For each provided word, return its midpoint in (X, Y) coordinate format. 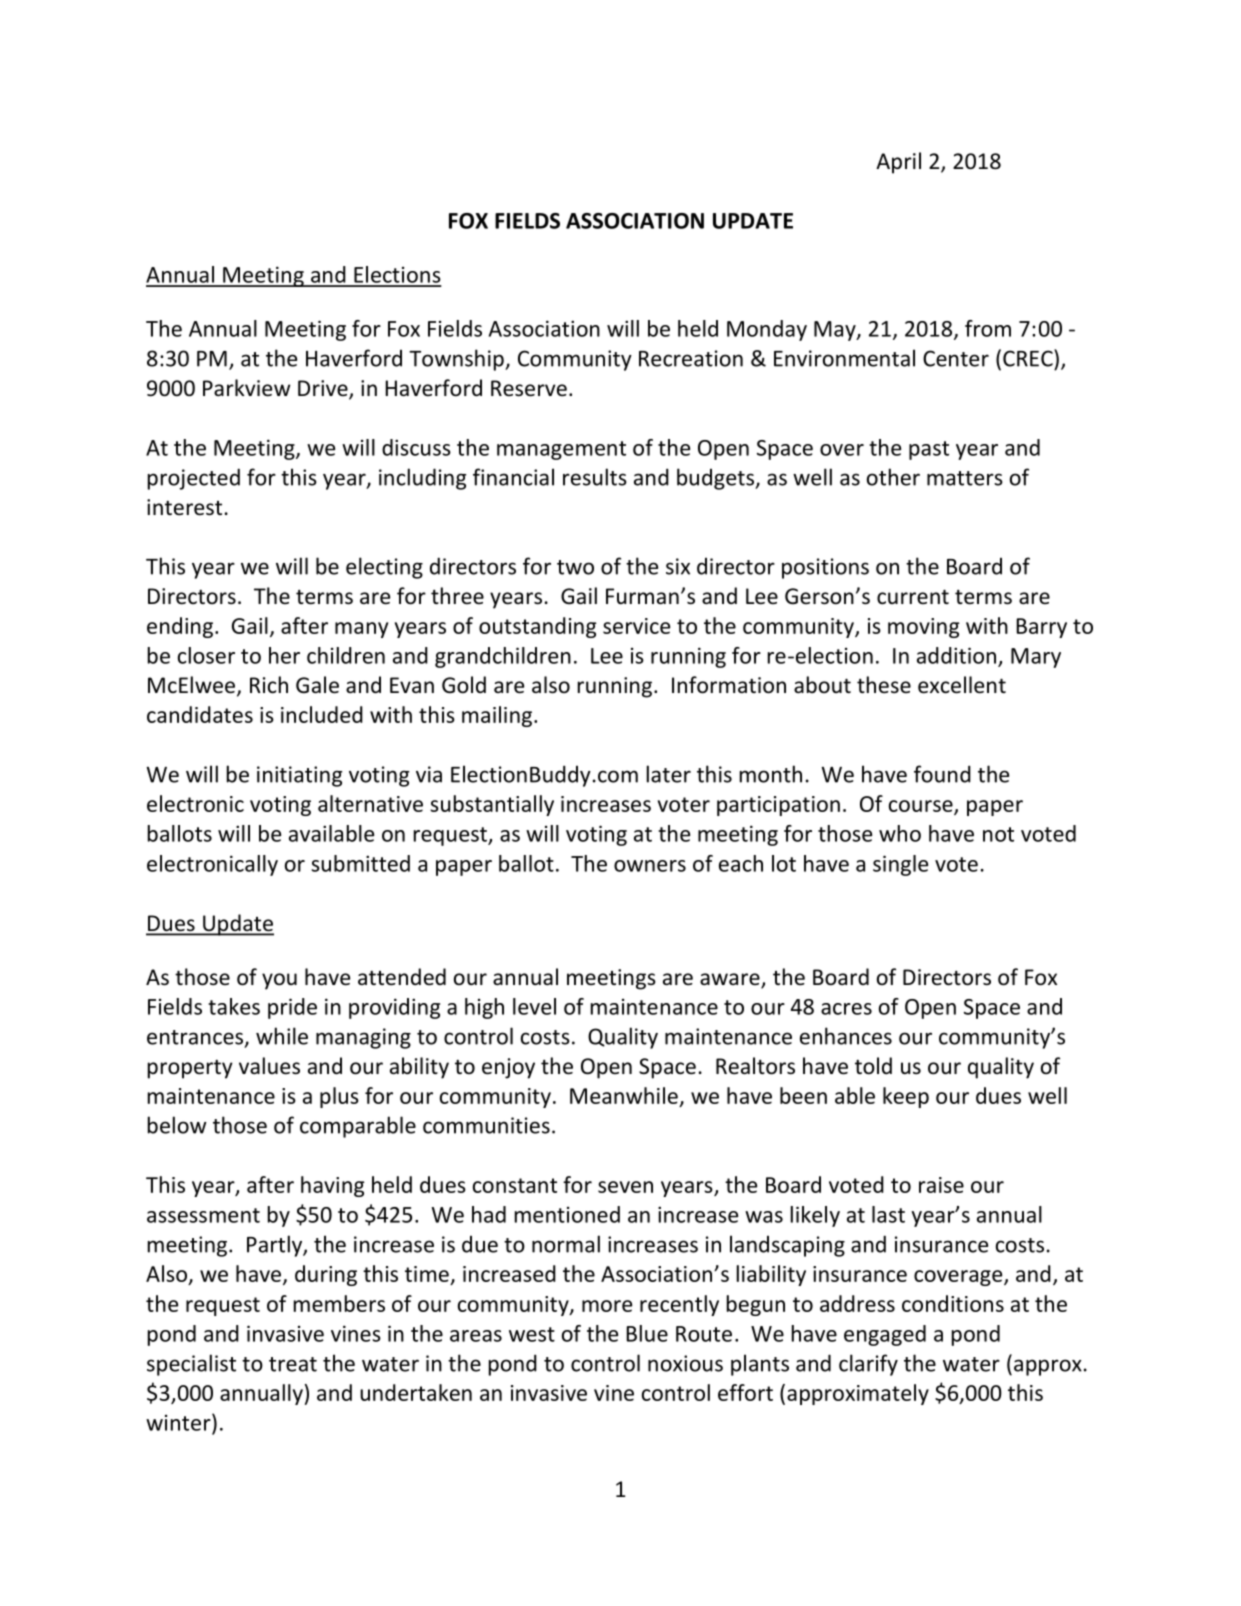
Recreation (691, 358)
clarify (868, 1365)
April (898, 163)
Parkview (246, 388)
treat (293, 1364)
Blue (647, 1333)
